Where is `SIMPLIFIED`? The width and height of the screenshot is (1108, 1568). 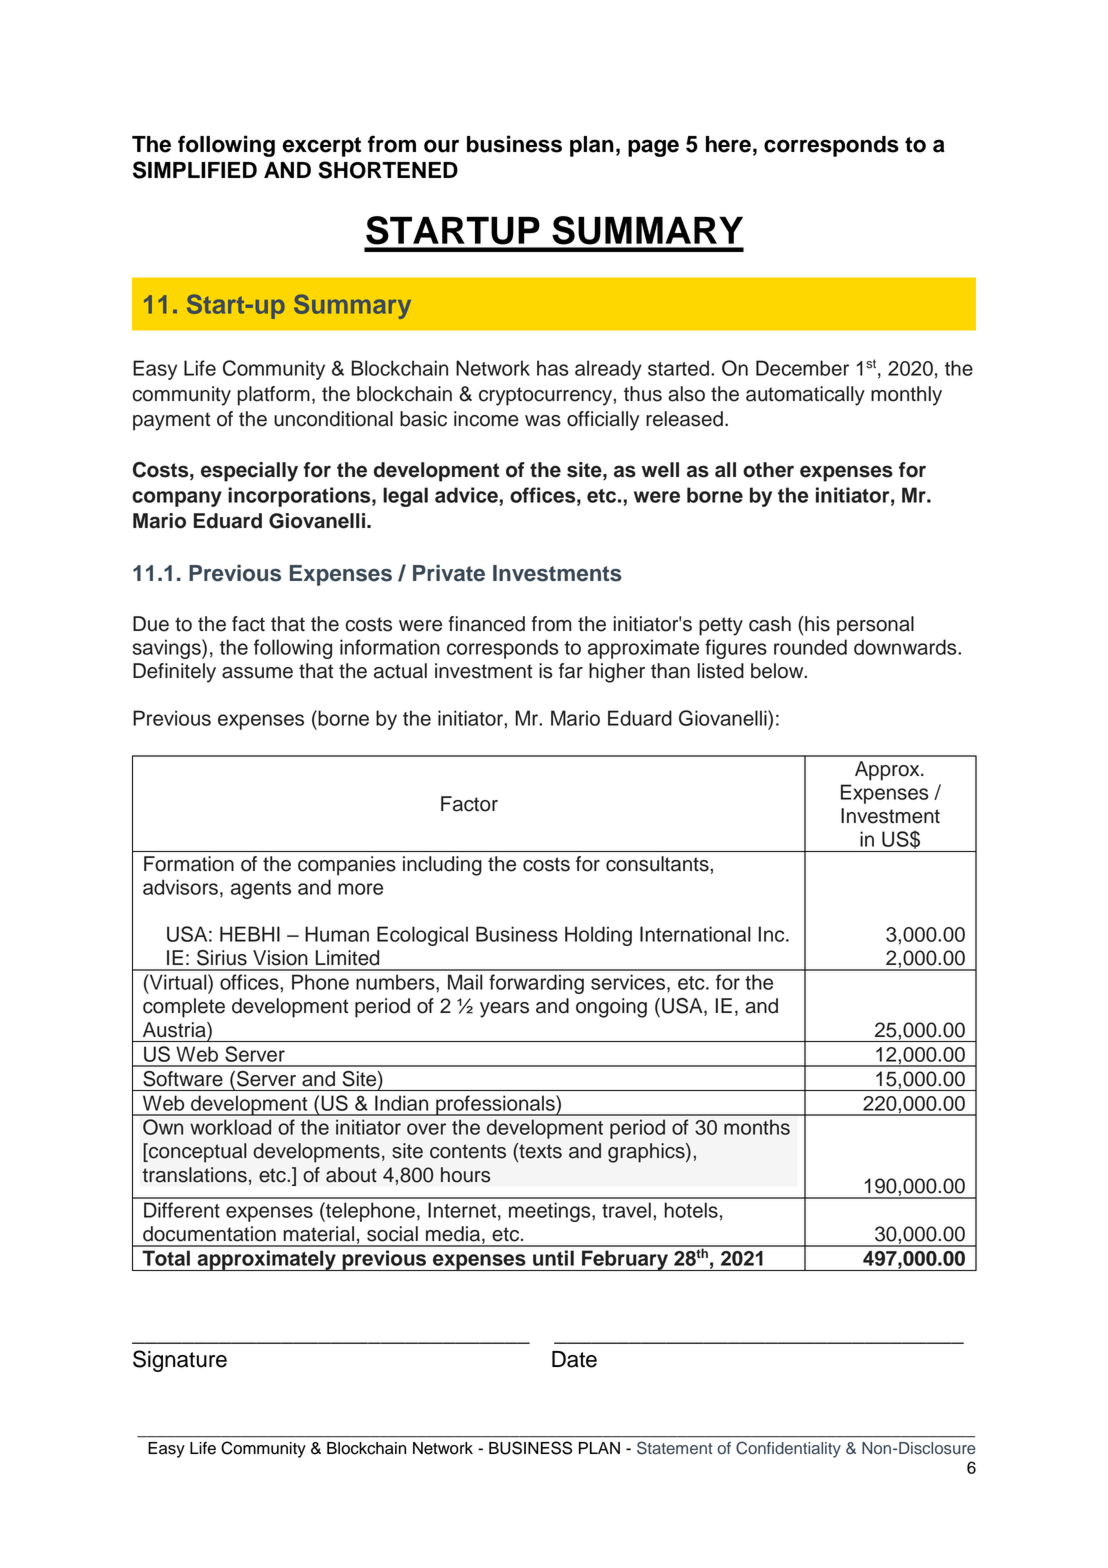
SIMPLIFIED is located at coordinates (195, 170).
